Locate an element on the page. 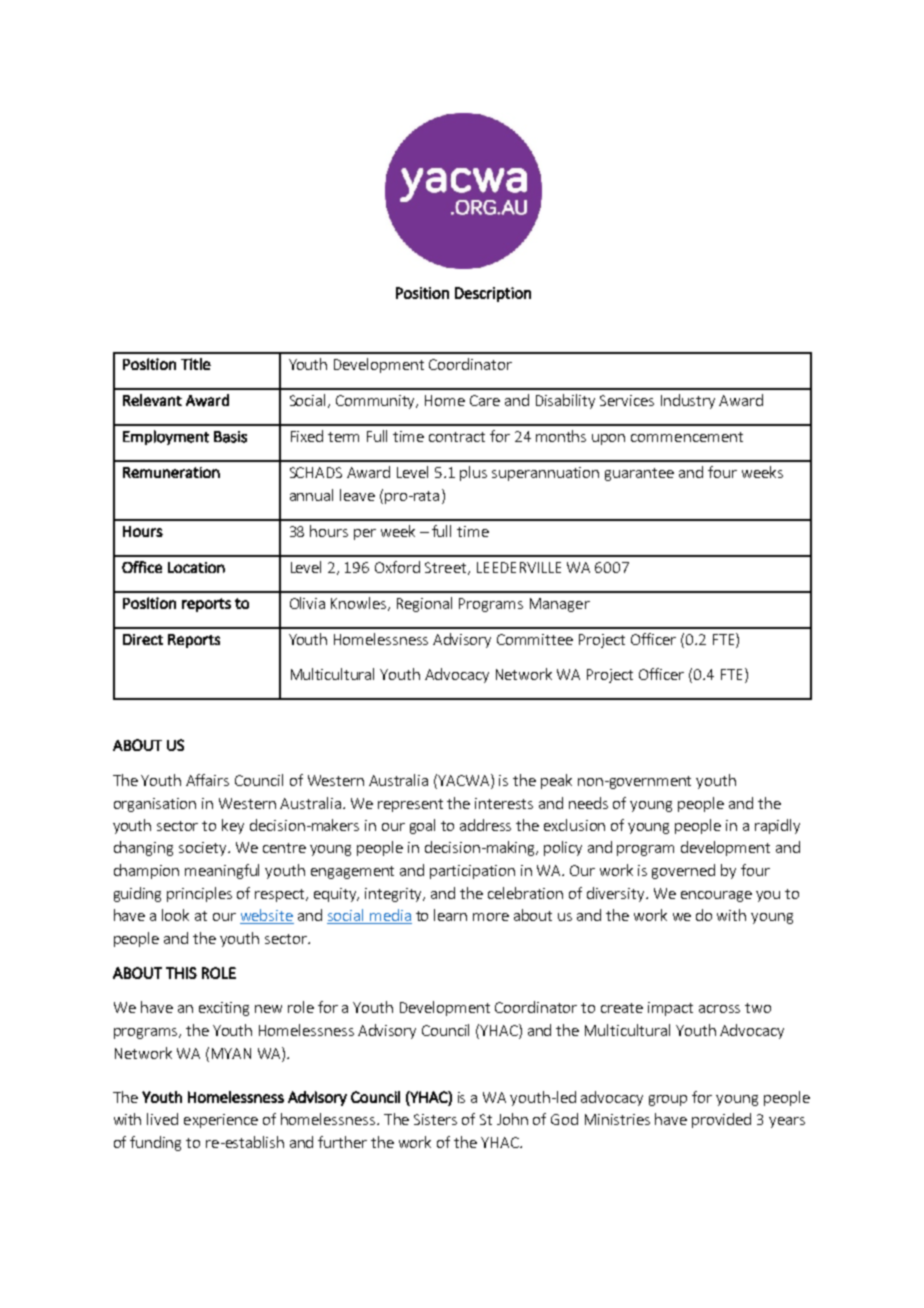 Image resolution: width=924 pixels, height=1308 pixels. experience is located at coordinates (221, 1121).
